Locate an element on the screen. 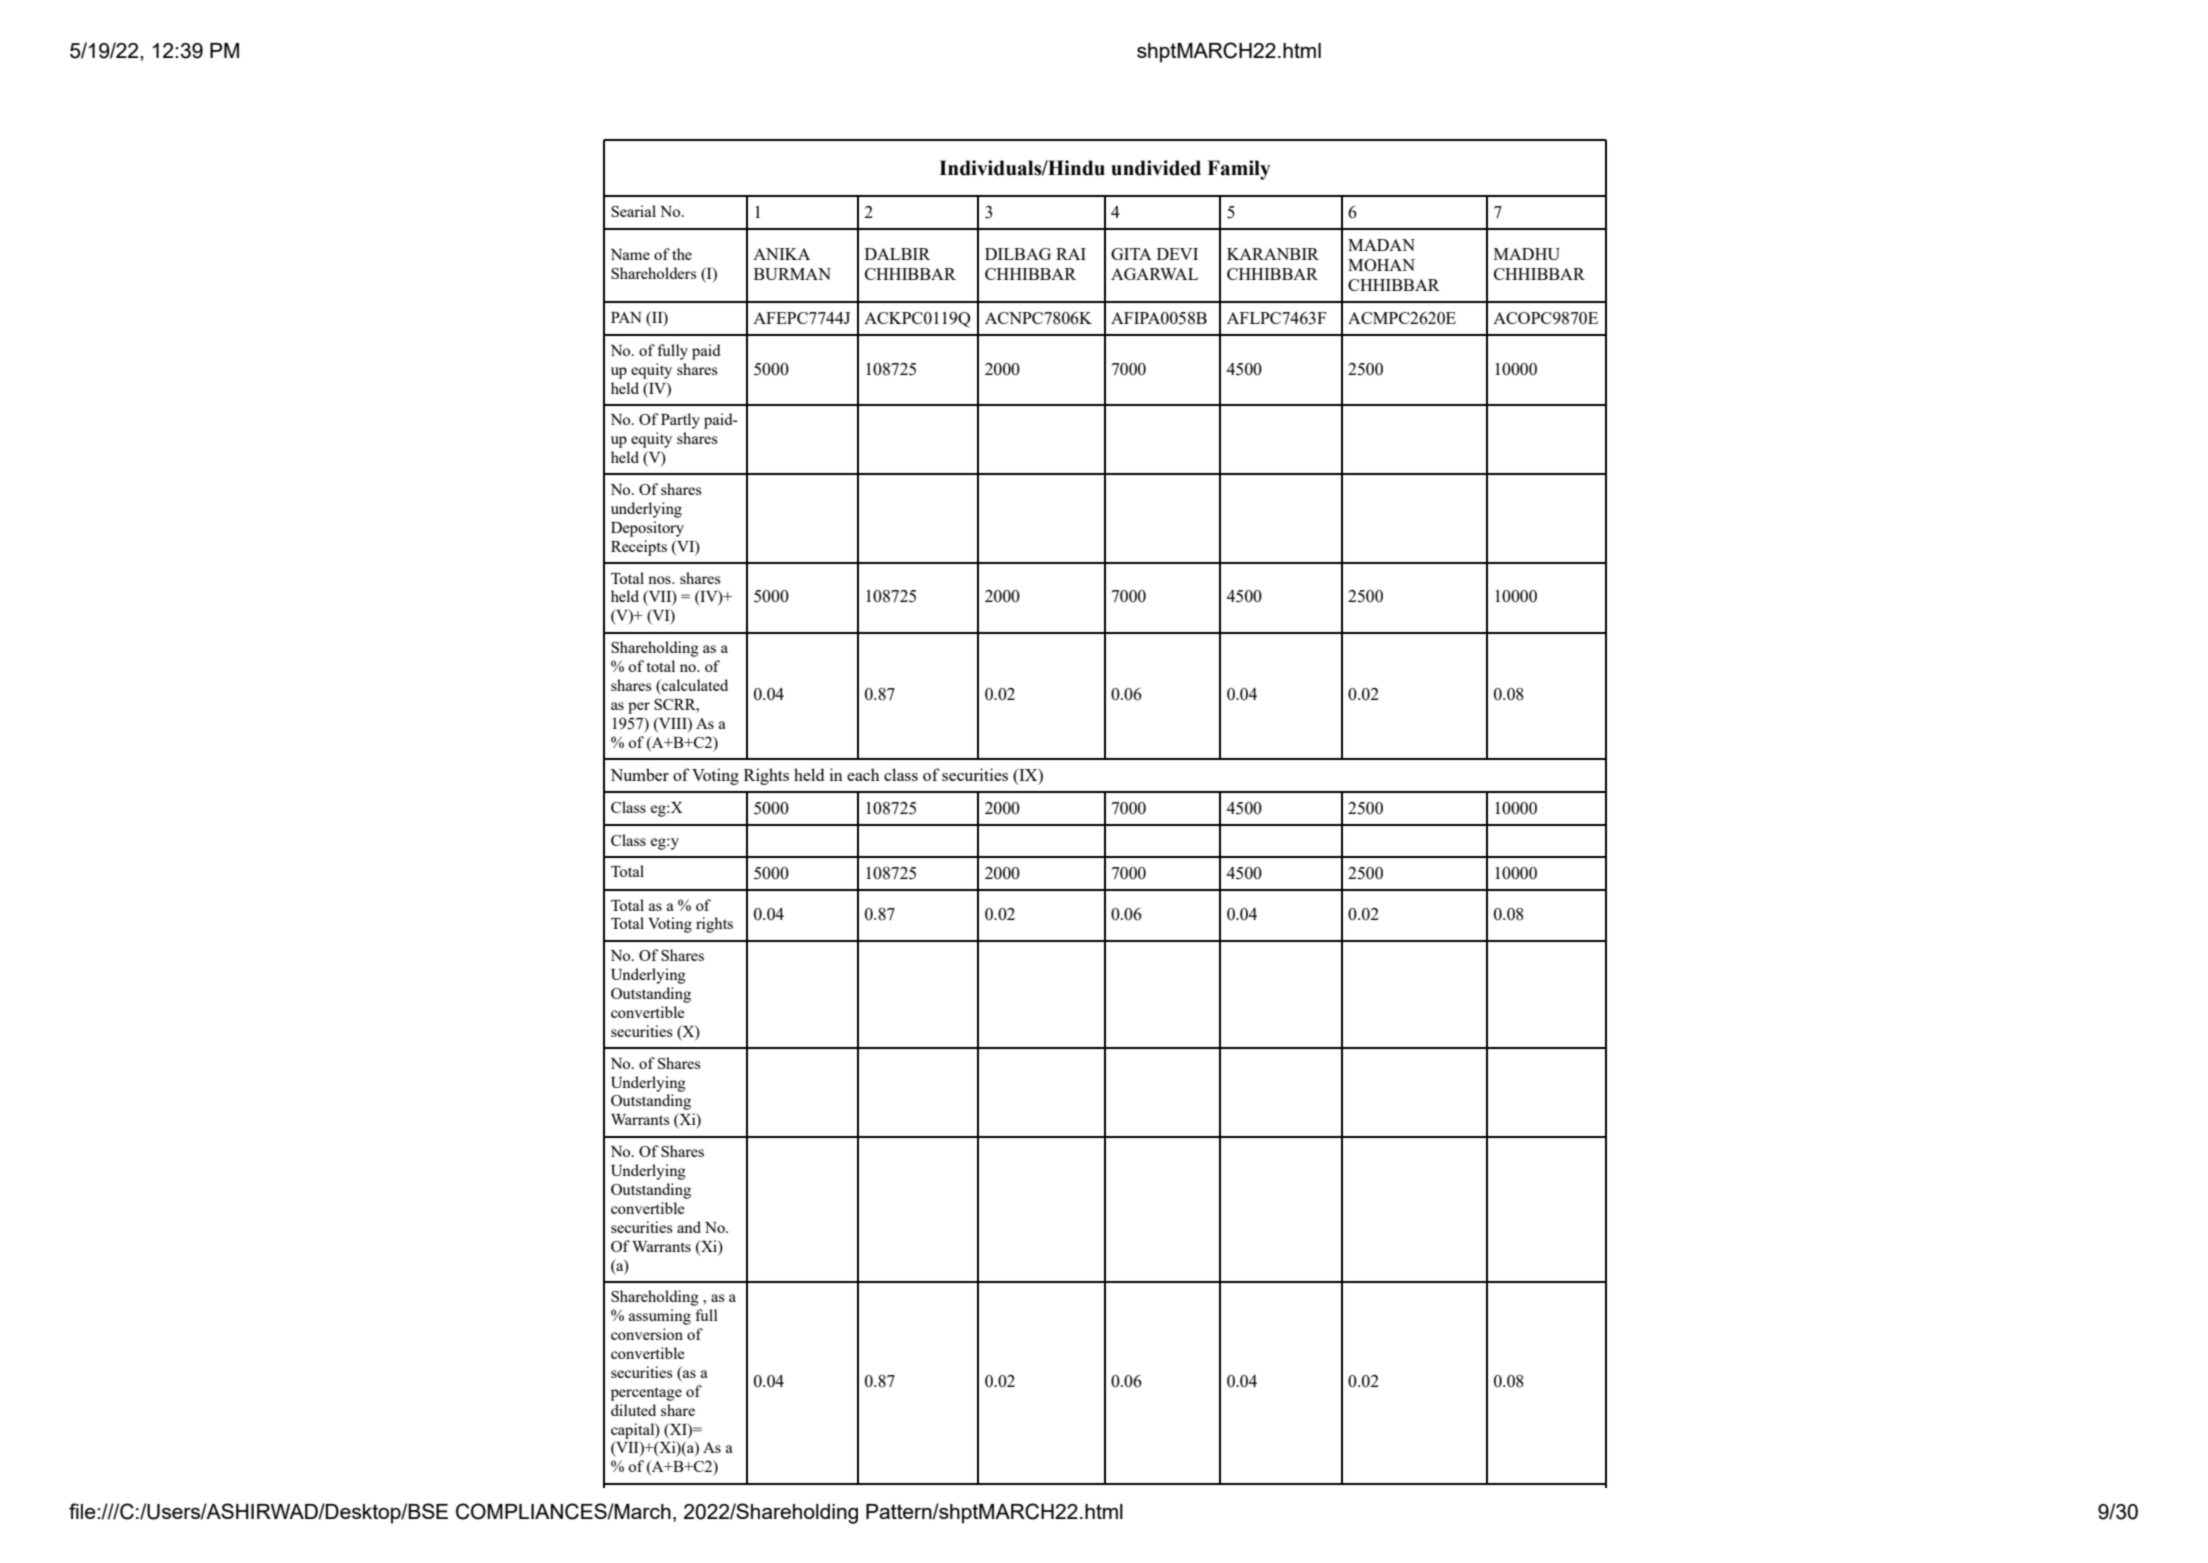 This screenshot has height=1563, width=2208. conversion is located at coordinates (647, 1334).
